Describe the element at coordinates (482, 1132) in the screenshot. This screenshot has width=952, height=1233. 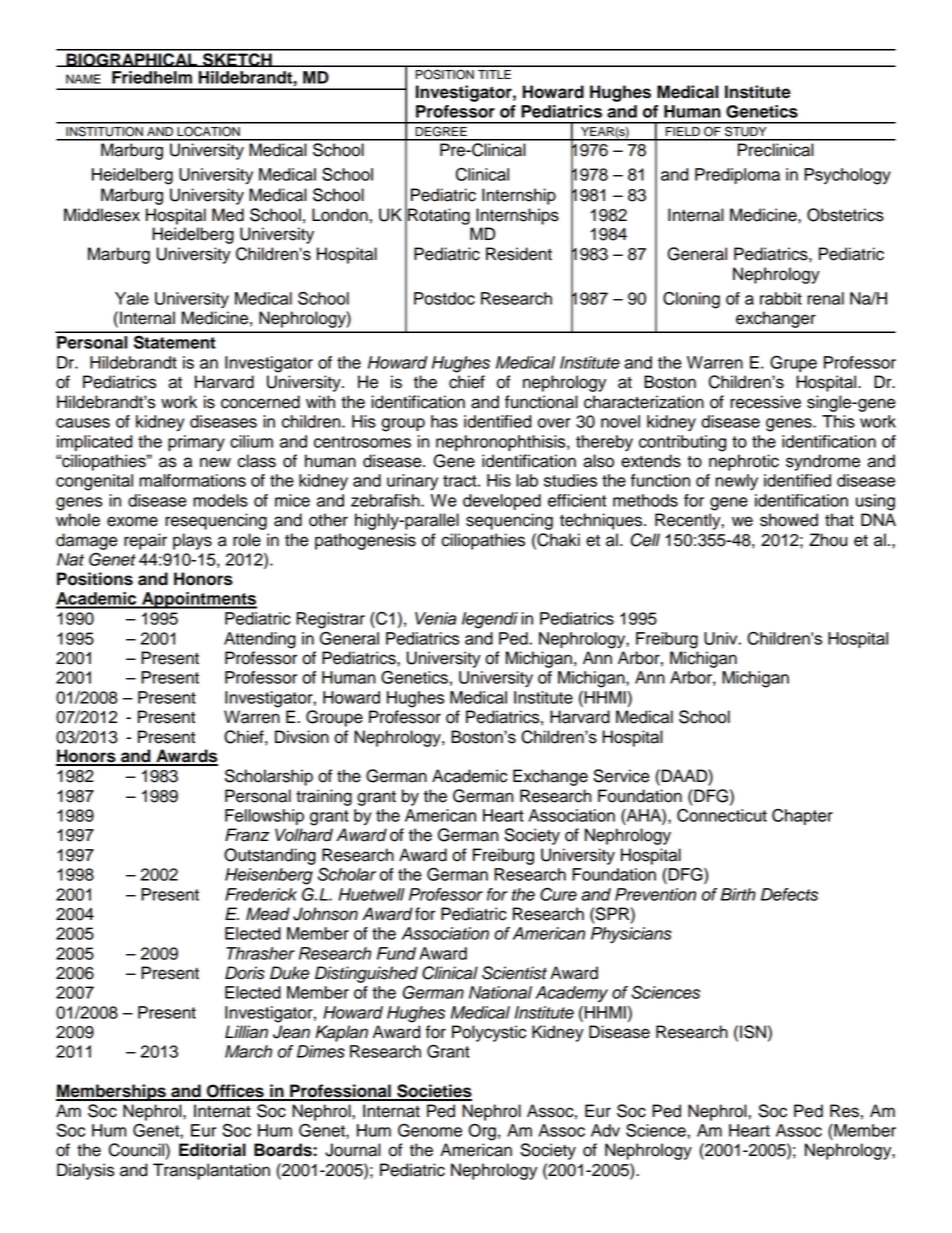
I see `Org` at that location.
